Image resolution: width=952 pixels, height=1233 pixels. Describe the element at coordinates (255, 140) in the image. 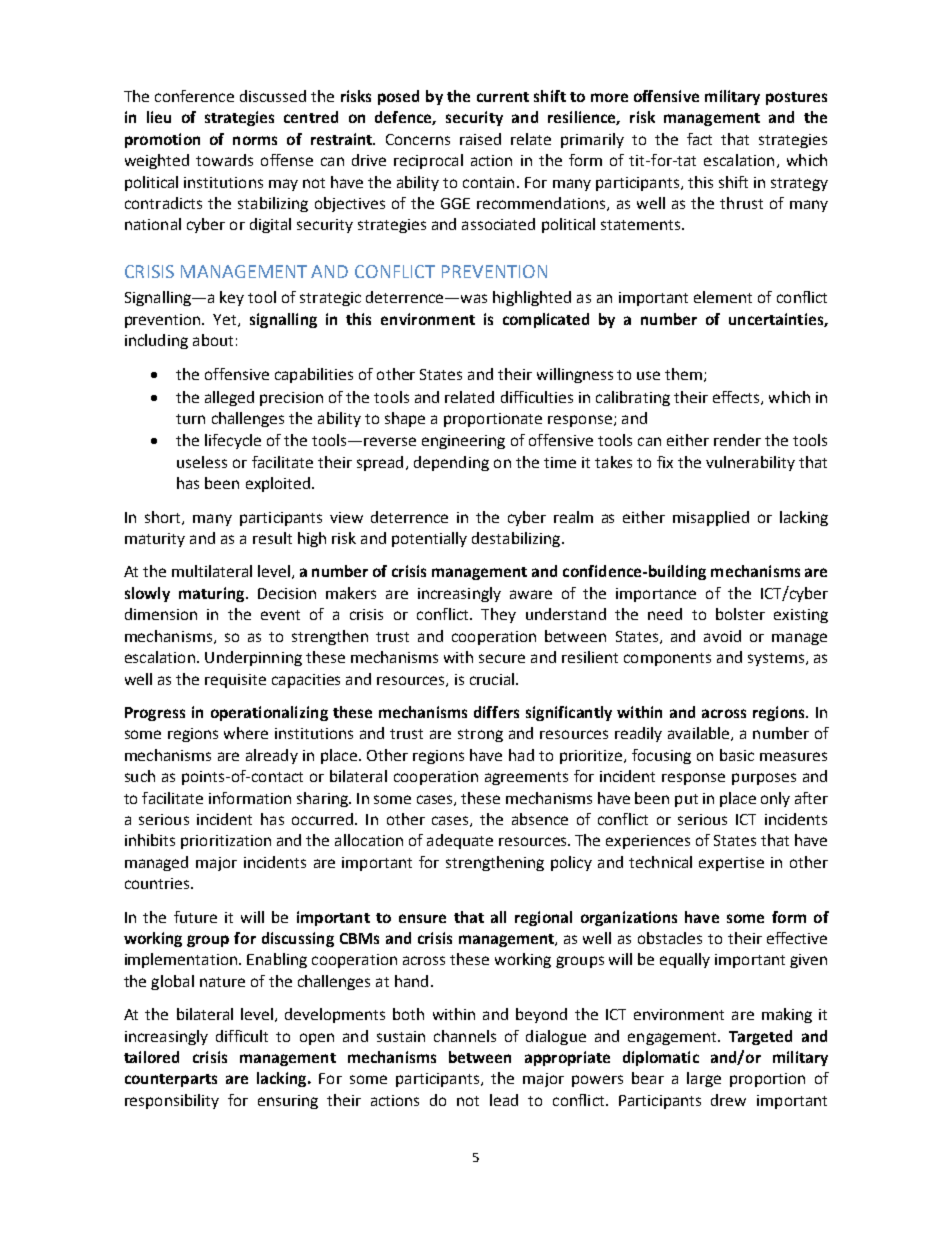

I see `norms` at that location.
